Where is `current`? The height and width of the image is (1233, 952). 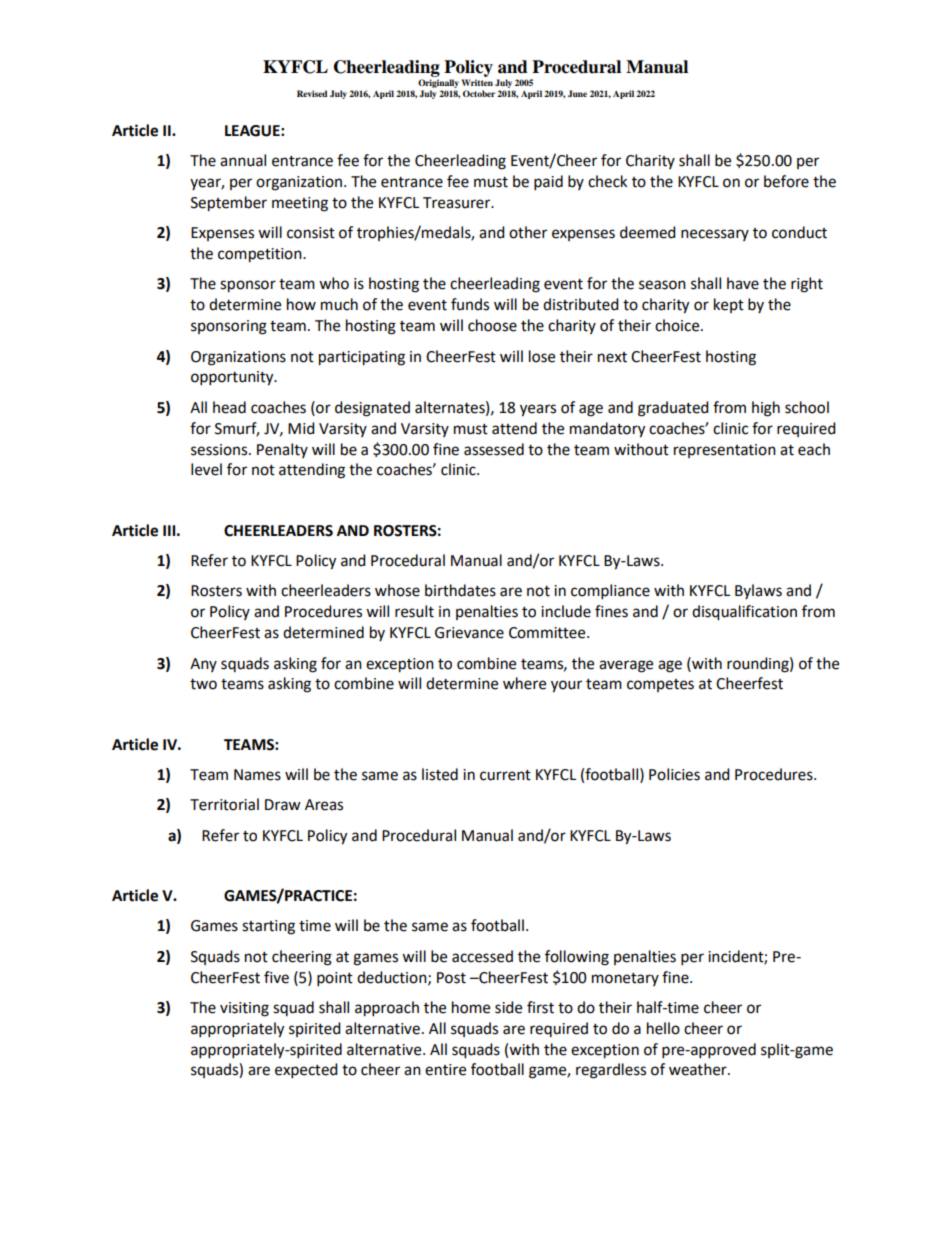
current is located at coordinates (505, 775).
